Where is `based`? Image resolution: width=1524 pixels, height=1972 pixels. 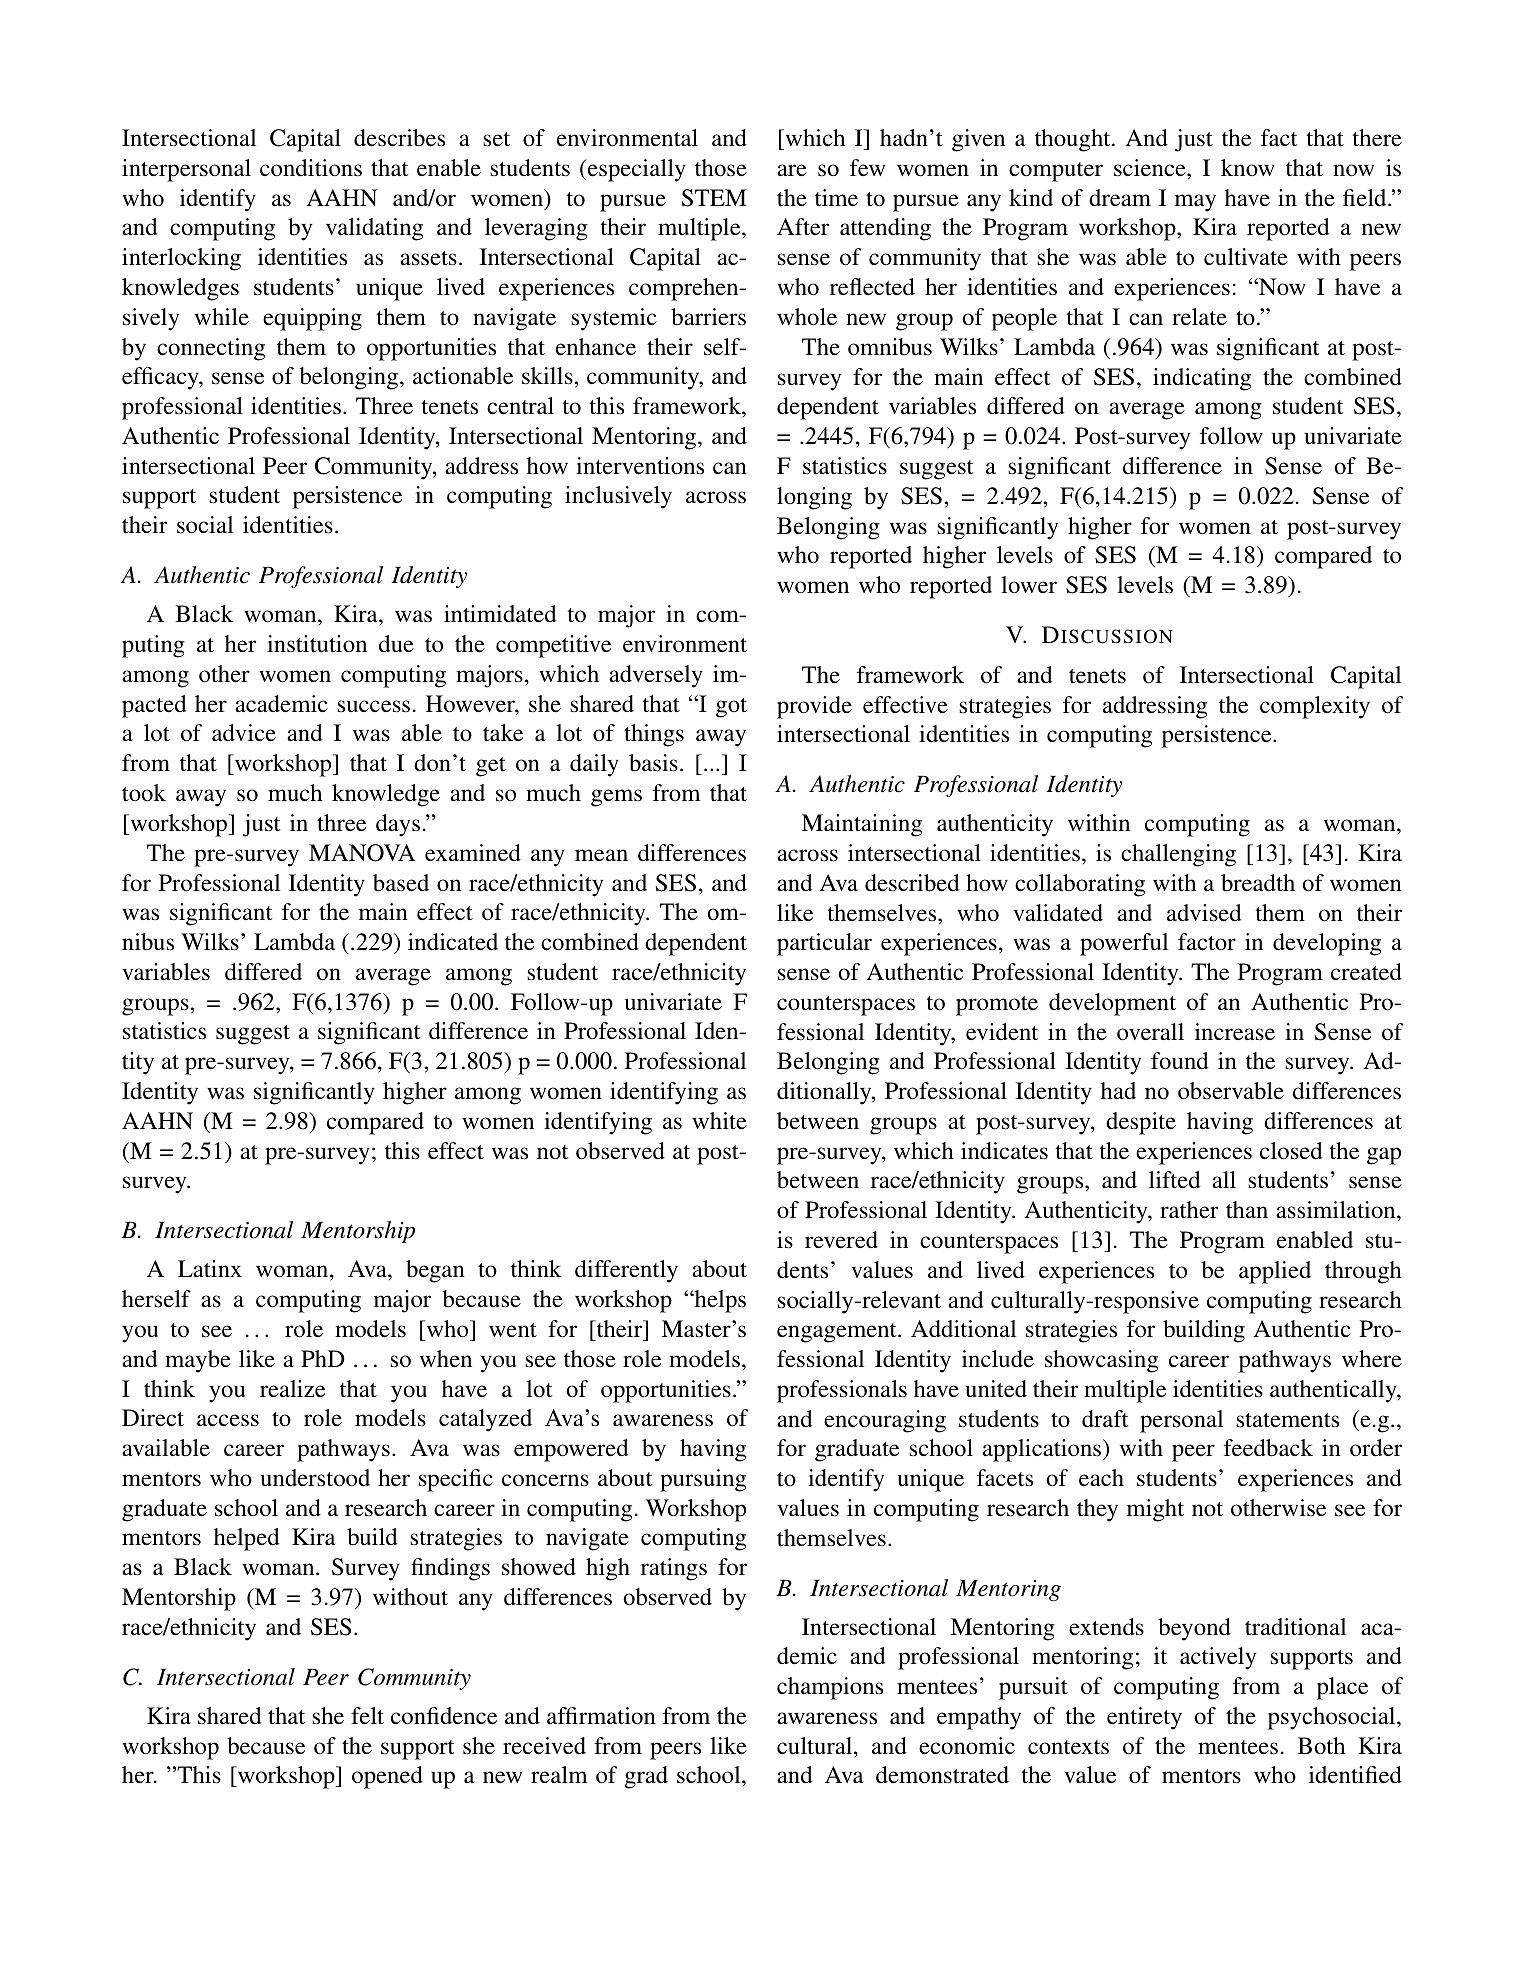
based is located at coordinates (401, 883).
